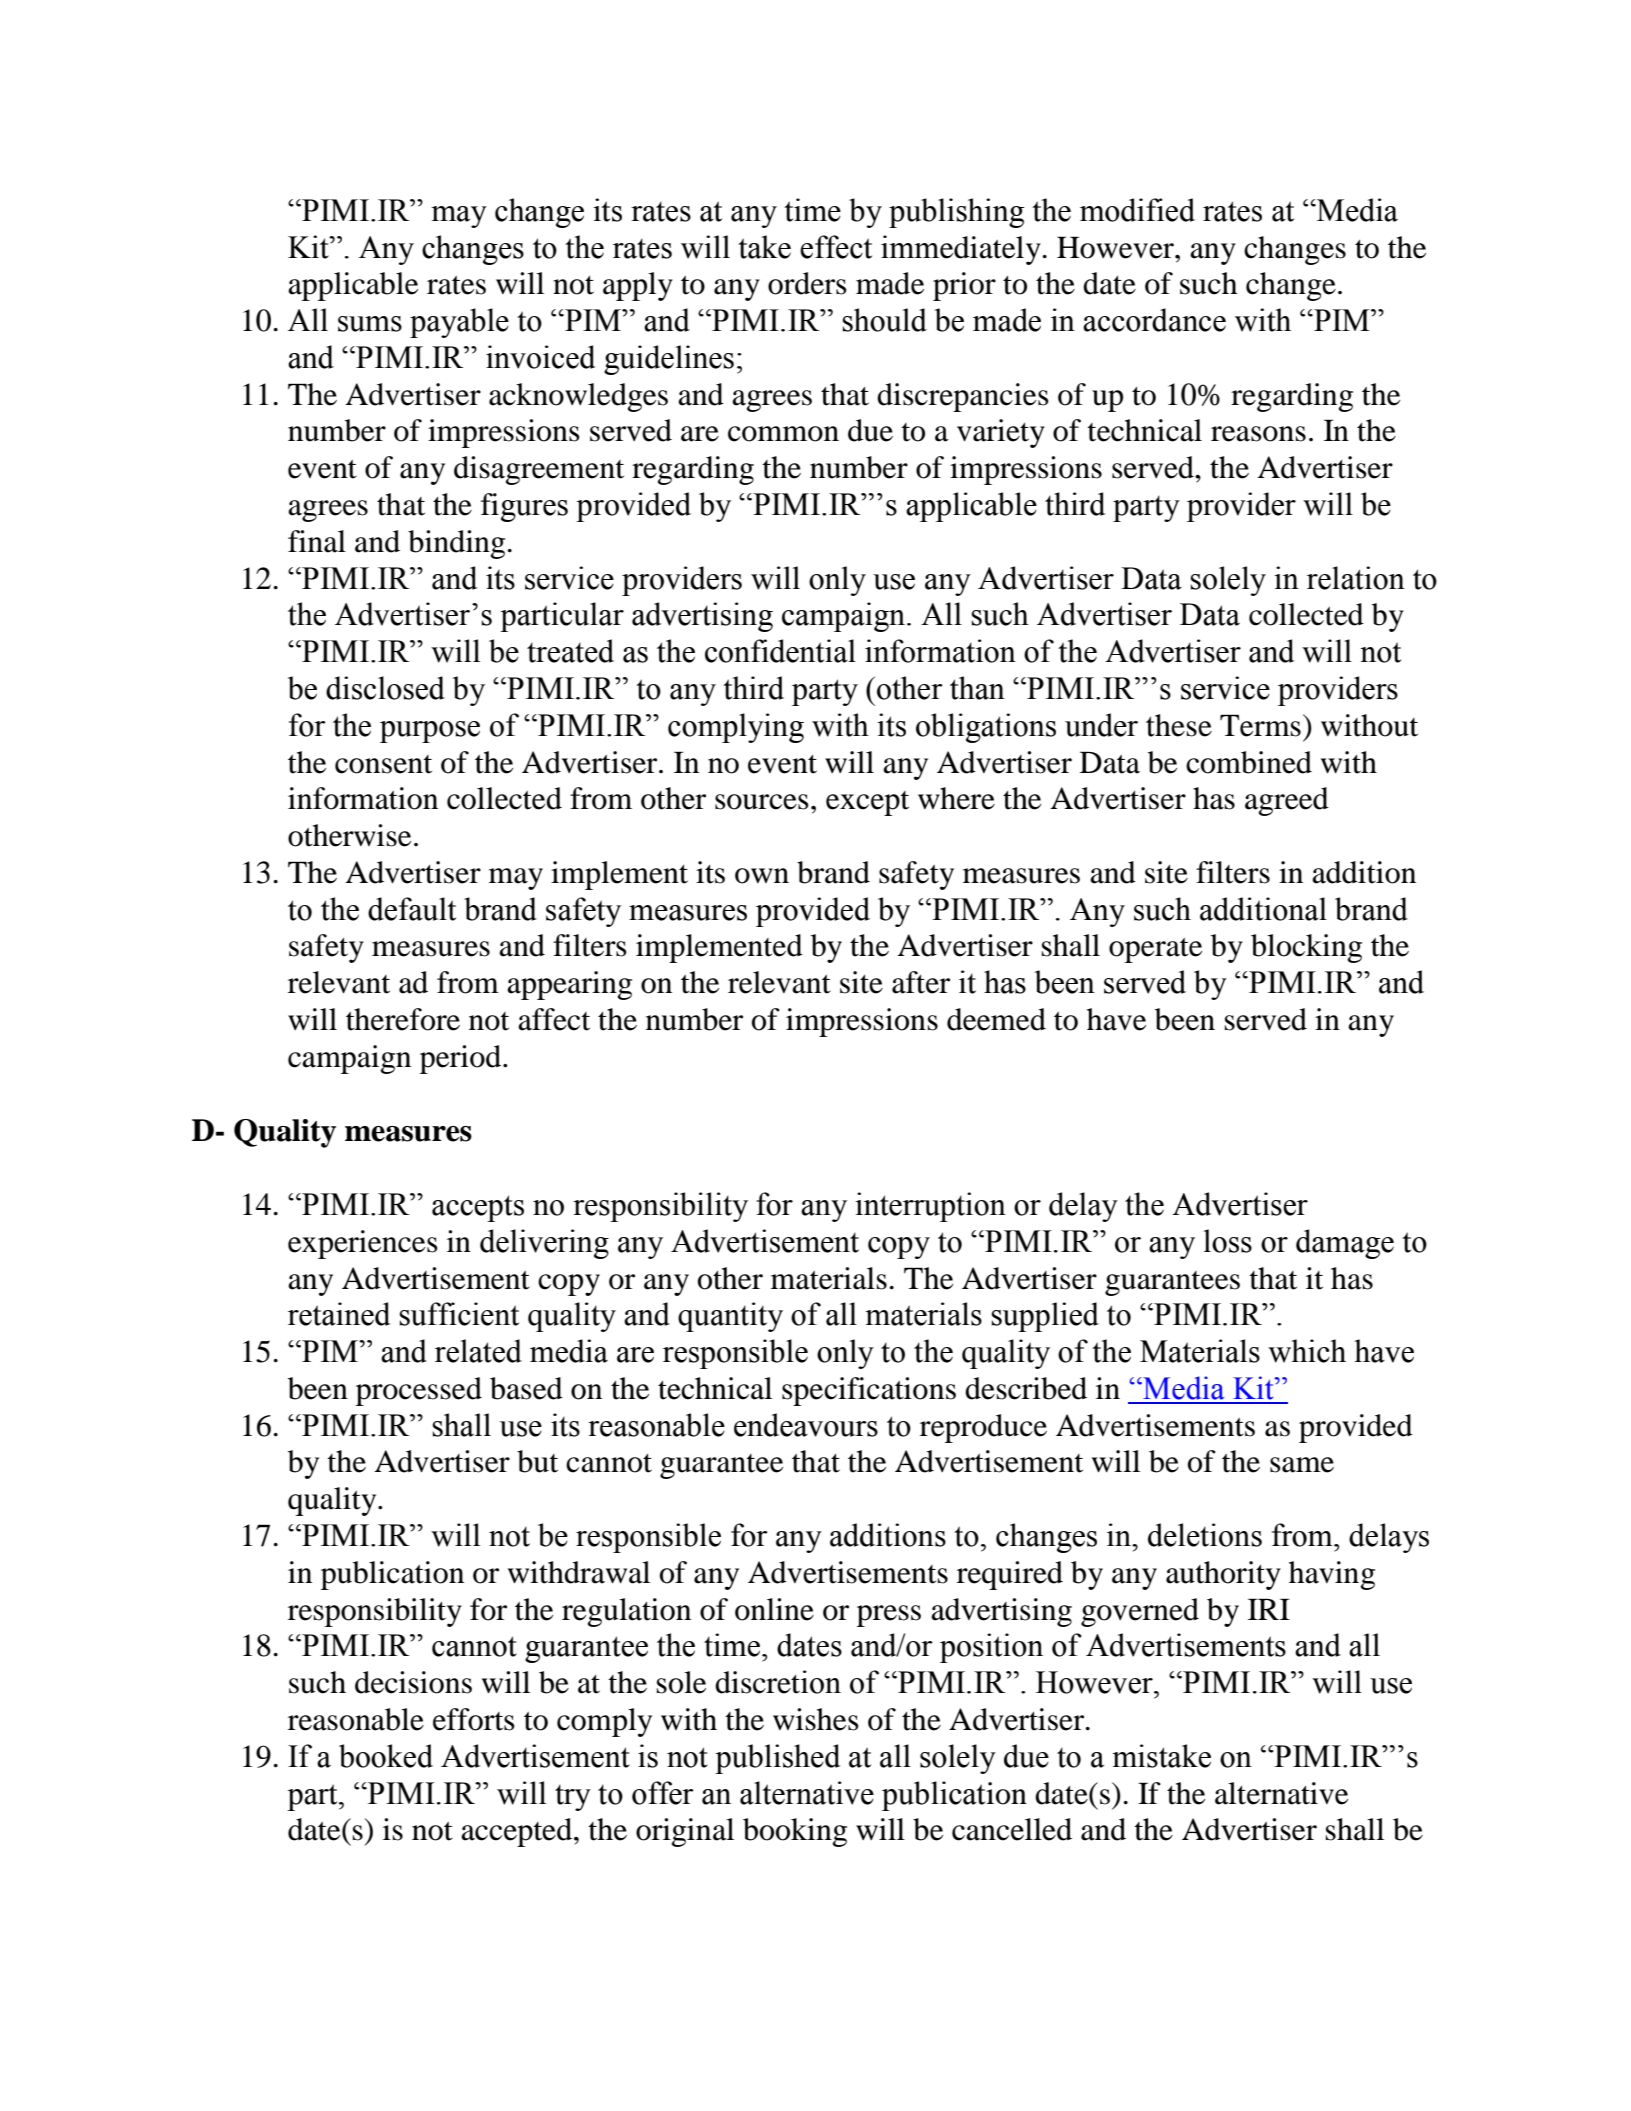  I want to click on published, so click(777, 1759).
